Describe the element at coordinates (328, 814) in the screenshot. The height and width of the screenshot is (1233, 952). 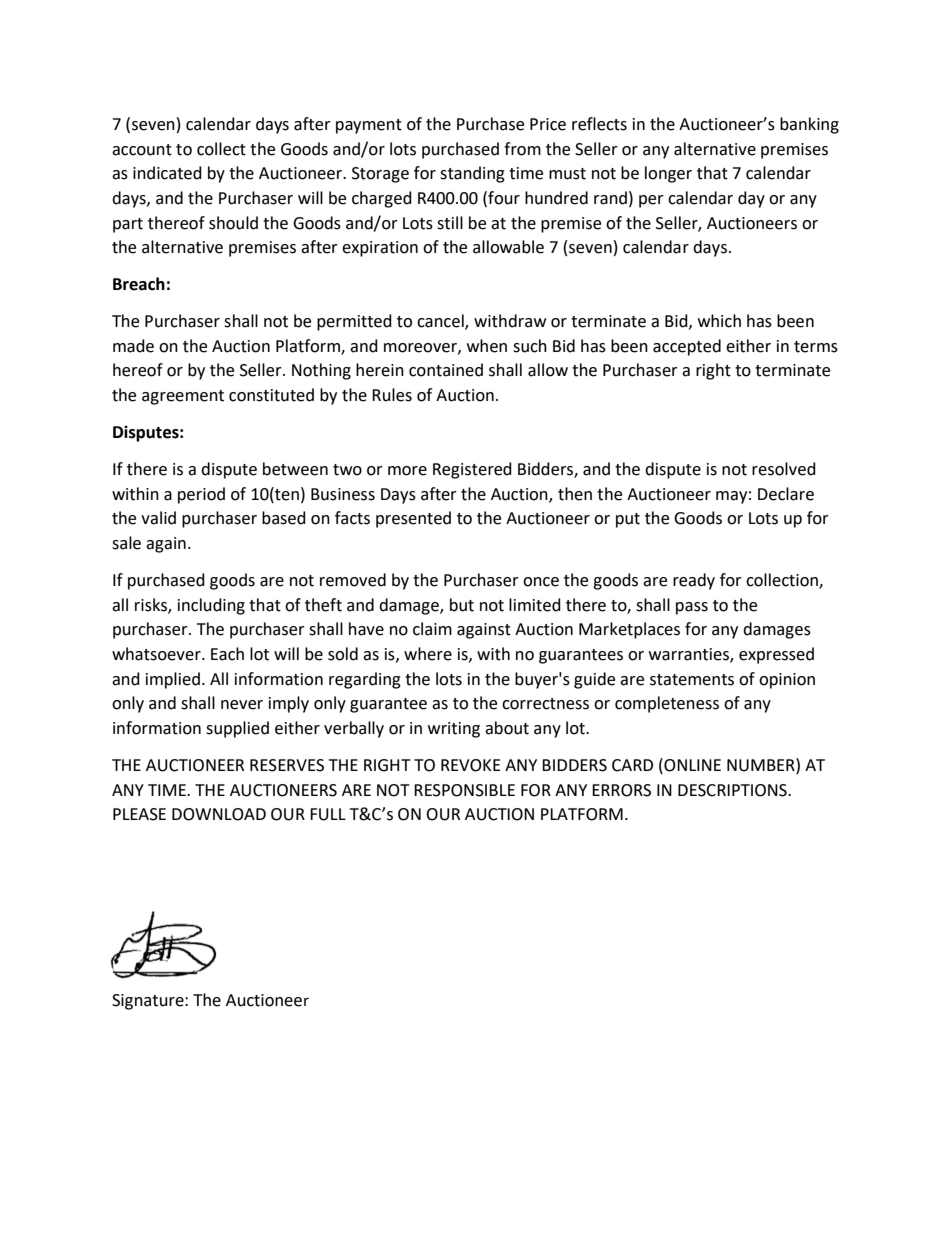
I see `FULL` at that location.
